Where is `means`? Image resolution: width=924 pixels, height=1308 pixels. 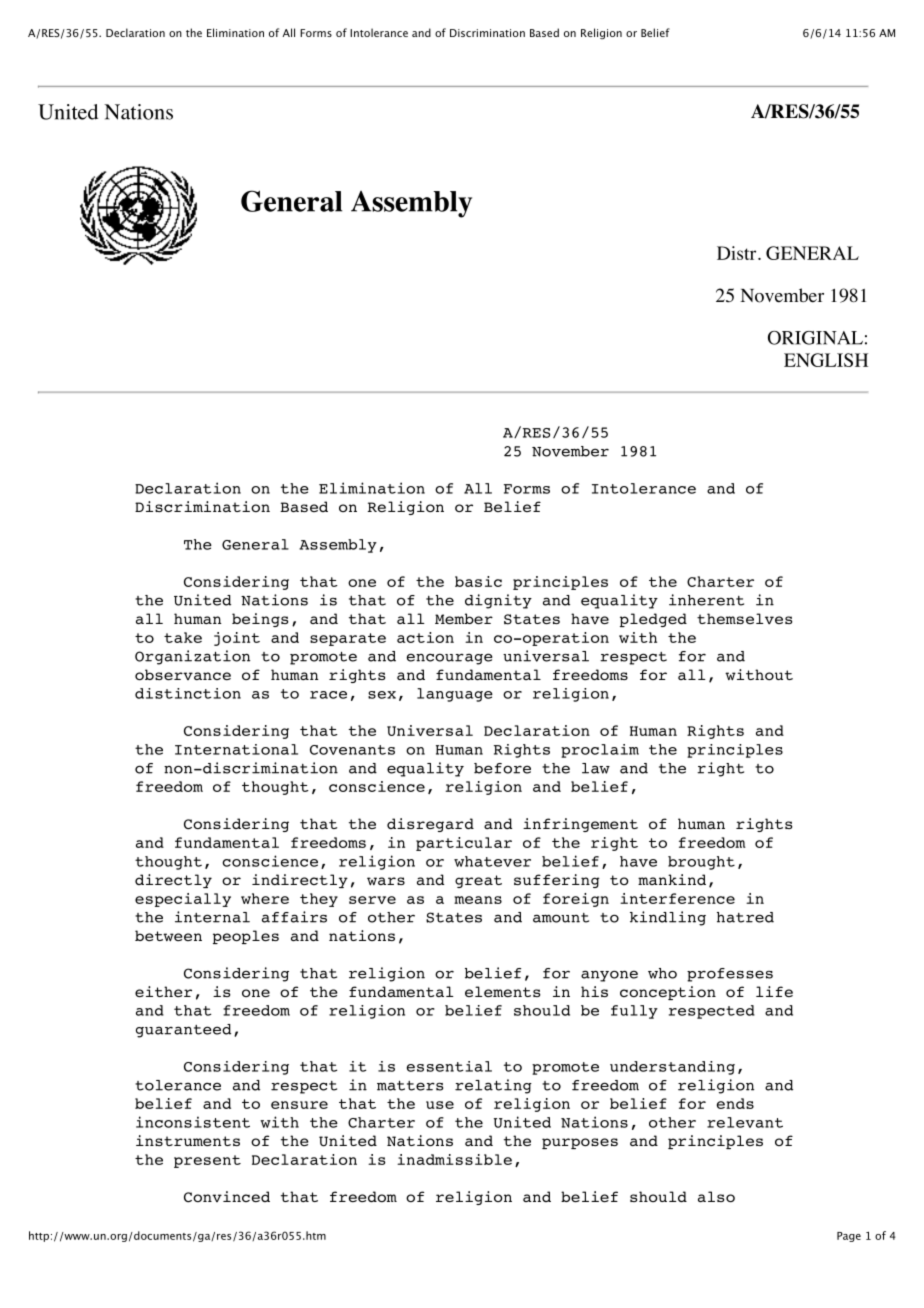
means is located at coordinates (478, 900).
